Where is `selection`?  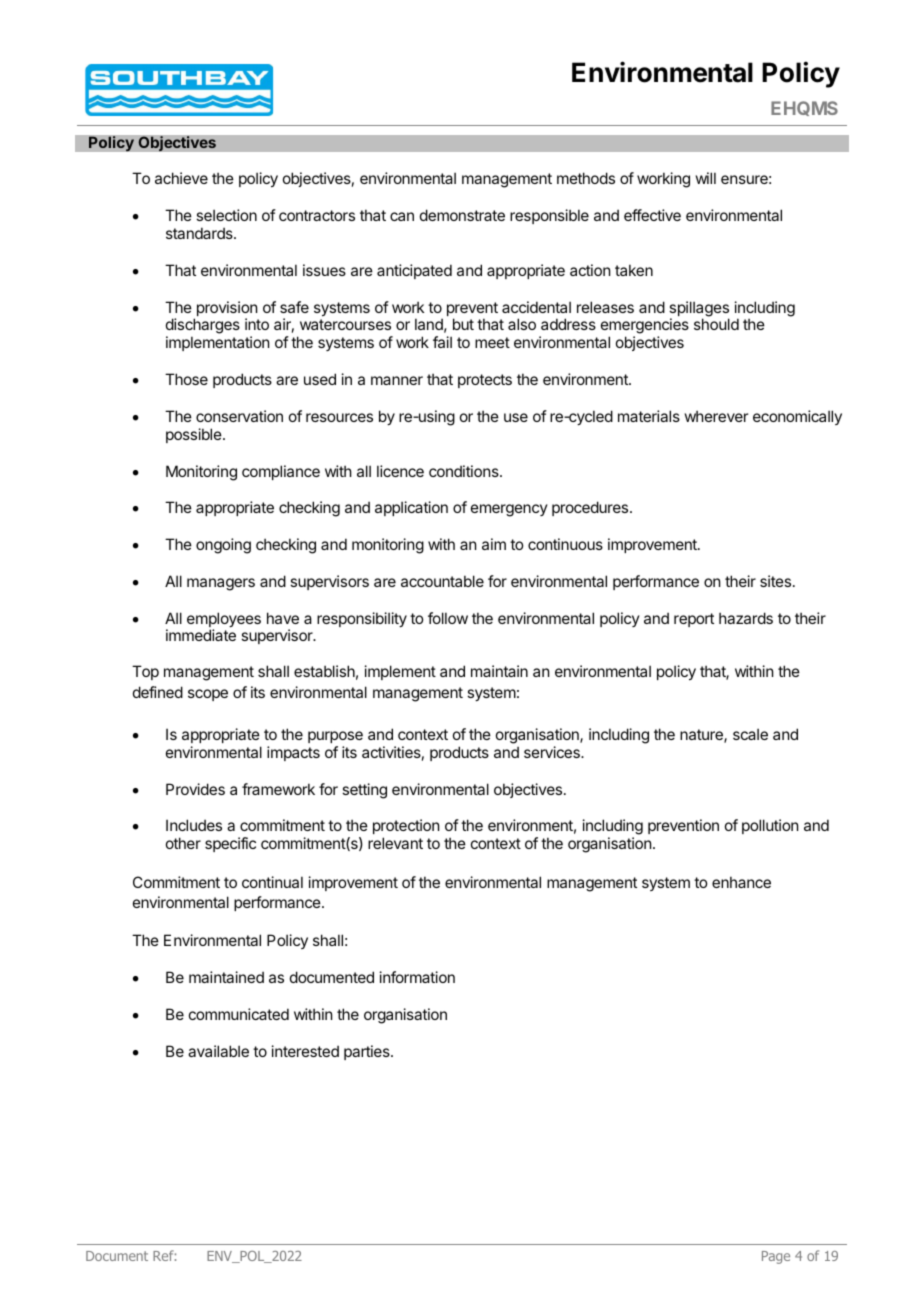
selection is located at coordinates (226, 215).
